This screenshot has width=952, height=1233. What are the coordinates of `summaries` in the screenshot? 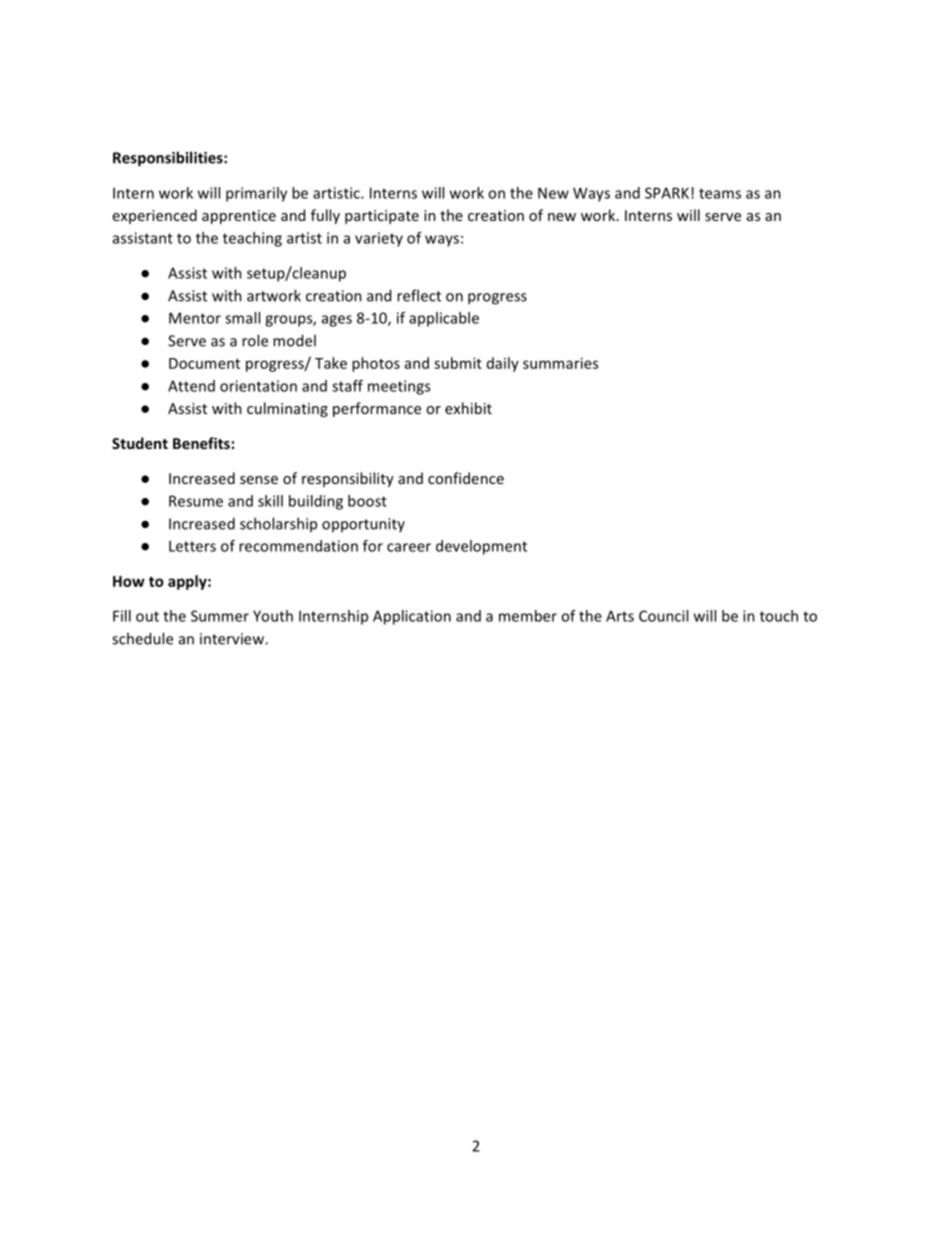 It's located at (560, 363).
